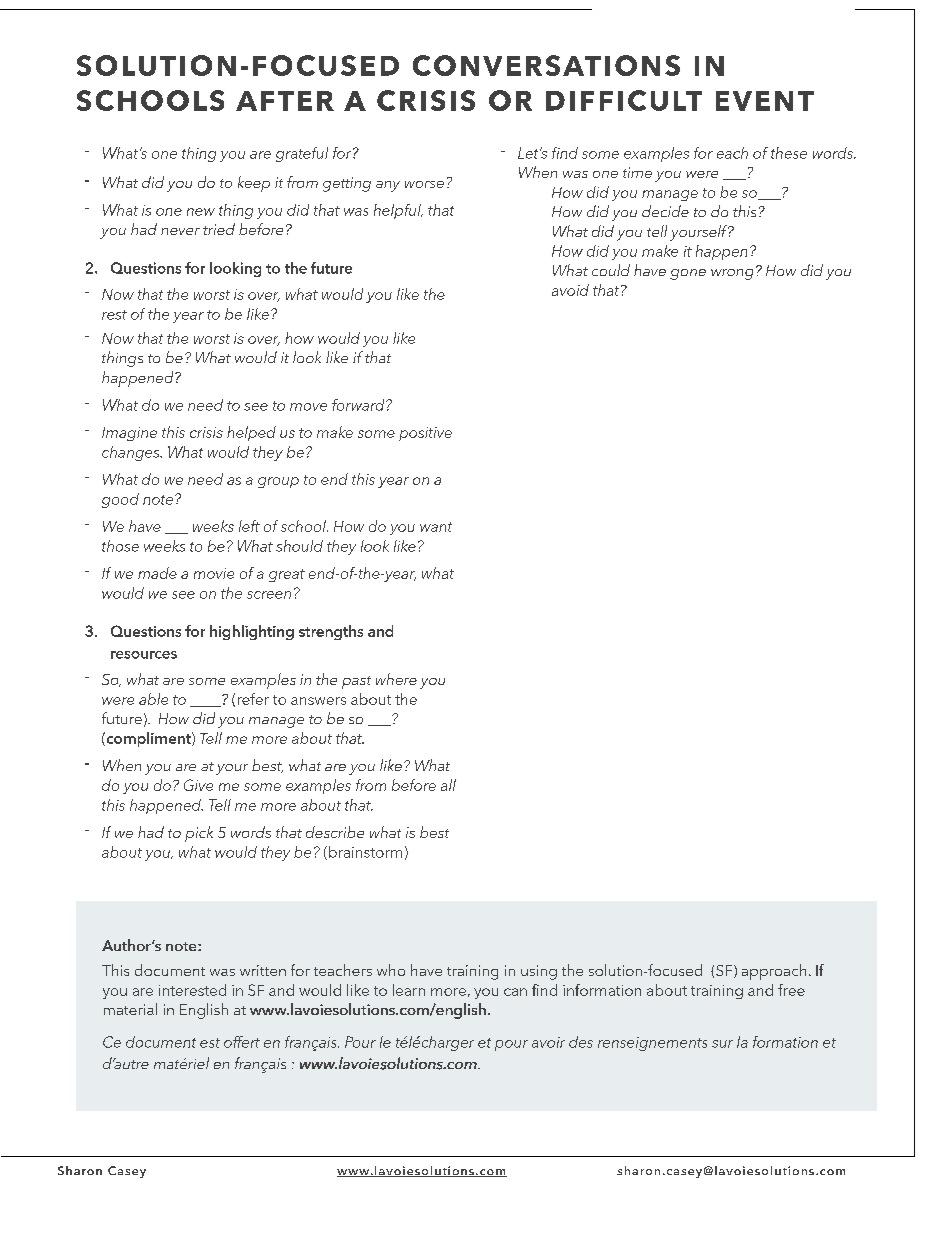  Describe the element at coordinates (409, 990) in the screenshot. I see `learn` at that location.
